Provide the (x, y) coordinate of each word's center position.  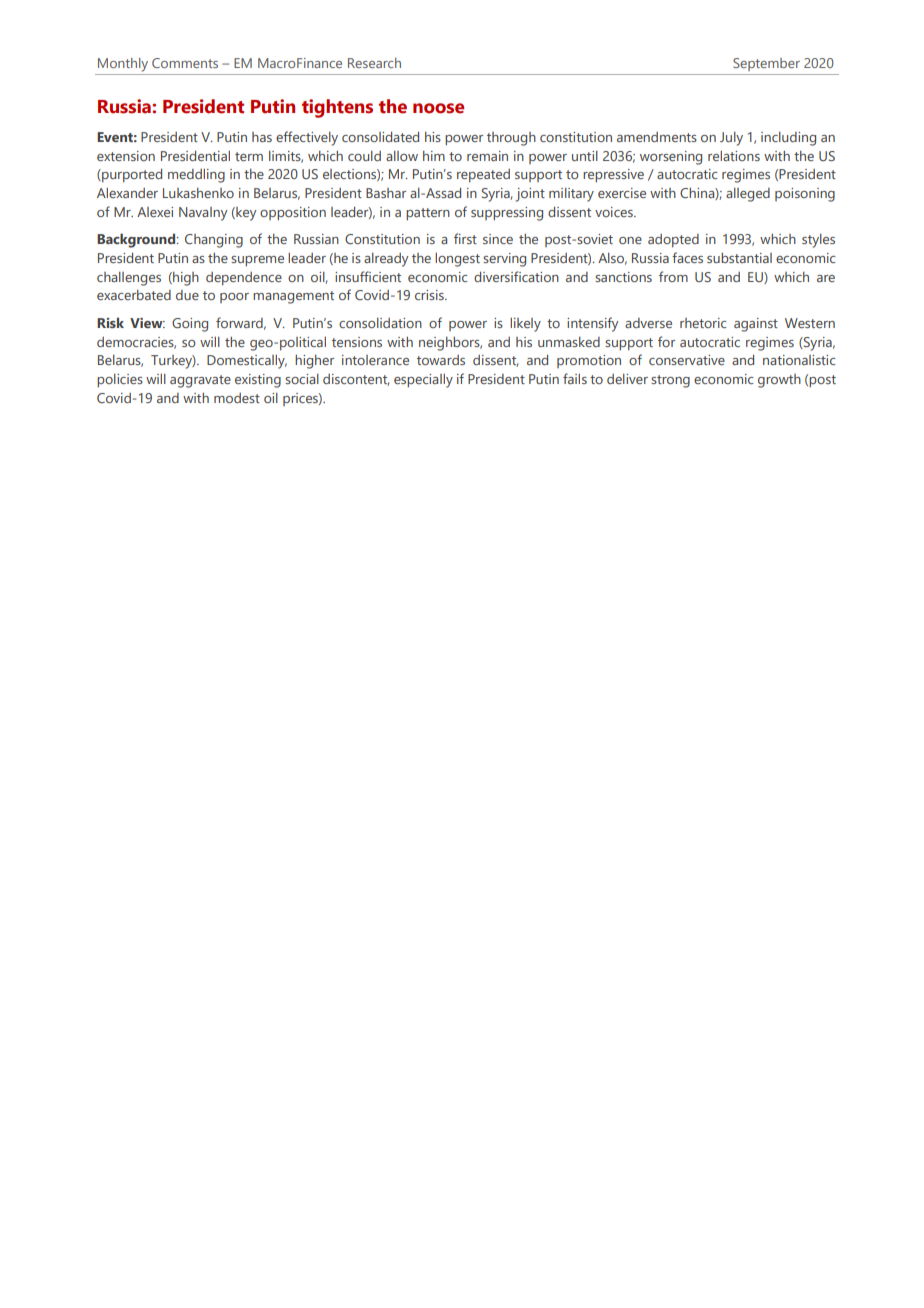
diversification (516, 276)
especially (423, 381)
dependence (244, 278)
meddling (196, 176)
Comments (185, 63)
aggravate (200, 381)
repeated (483, 175)
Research (374, 63)
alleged (748, 195)
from (673, 276)
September (766, 64)
